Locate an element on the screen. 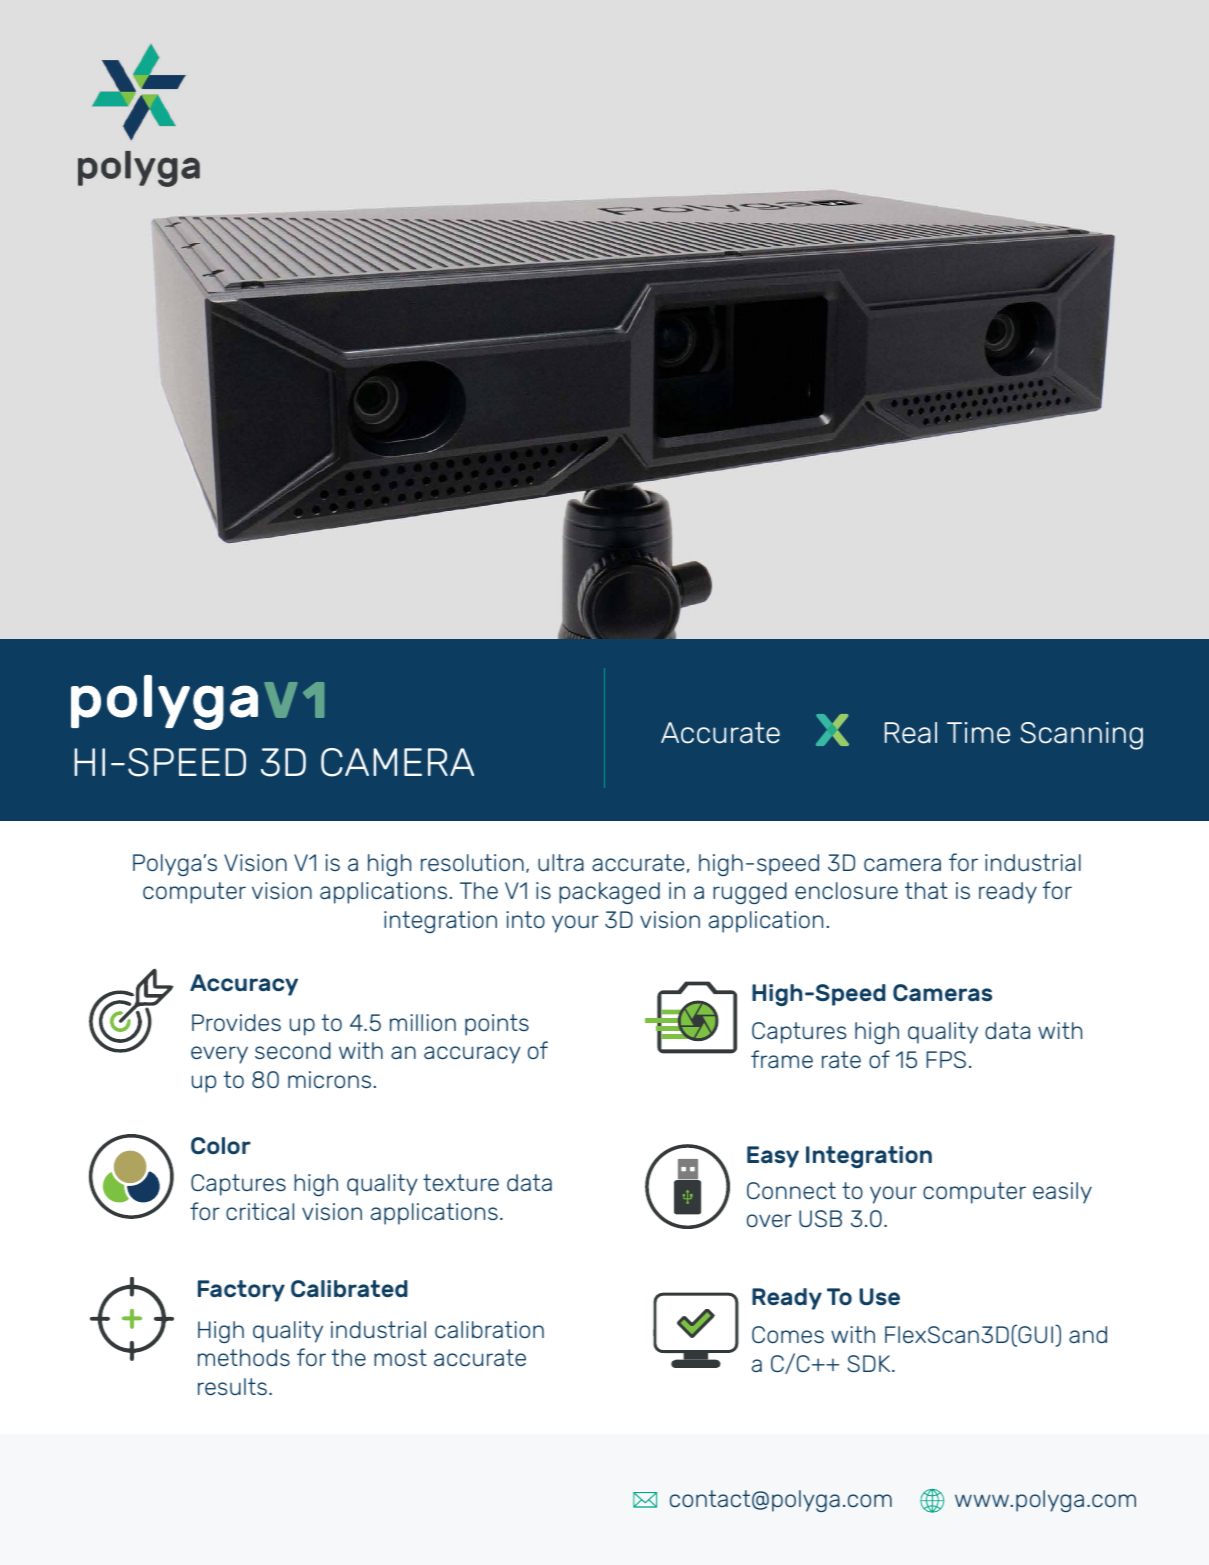 Image resolution: width=1209 pixels, height=1565 pixels. Time is located at coordinates (978, 733).
